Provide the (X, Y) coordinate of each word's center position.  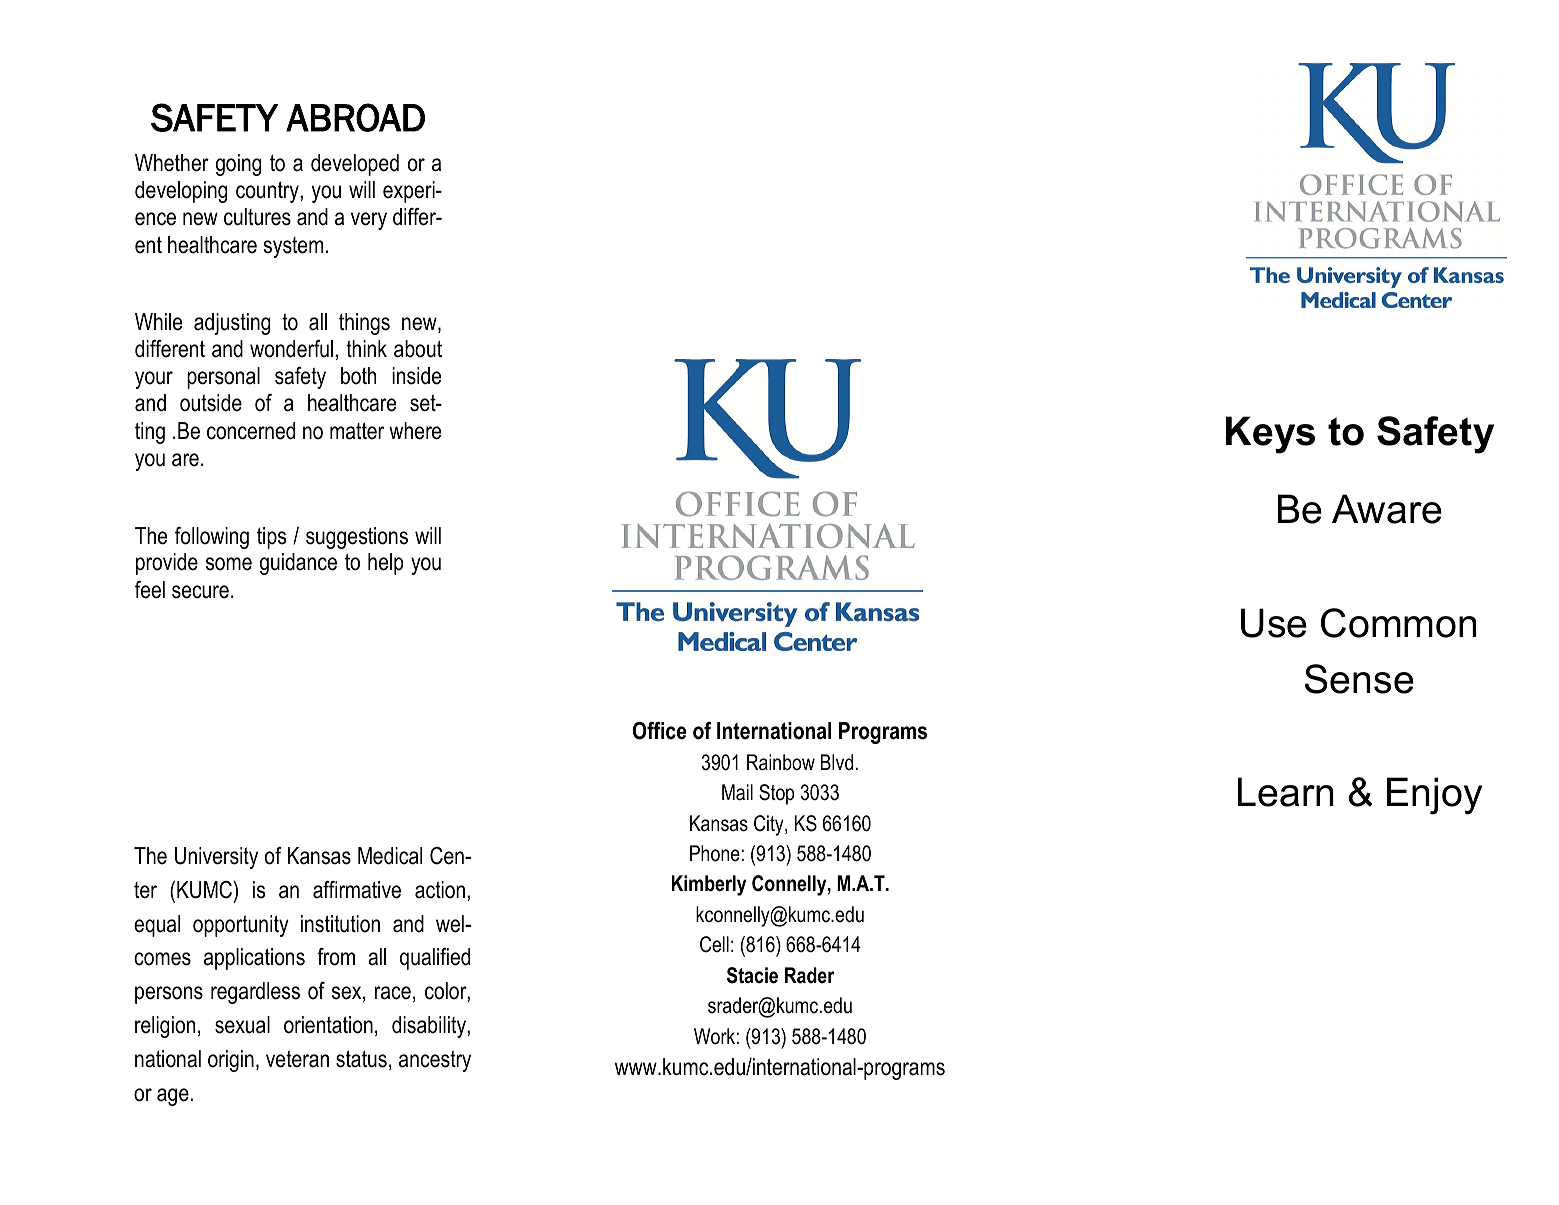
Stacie (752, 975)
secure (200, 592)
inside (416, 376)
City (770, 825)
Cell (714, 944)
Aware (1387, 509)
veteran (297, 1059)
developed (355, 165)
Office (660, 731)
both (358, 376)
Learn (1286, 792)
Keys (1270, 435)
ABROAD (355, 117)
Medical (390, 856)
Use (1274, 623)
